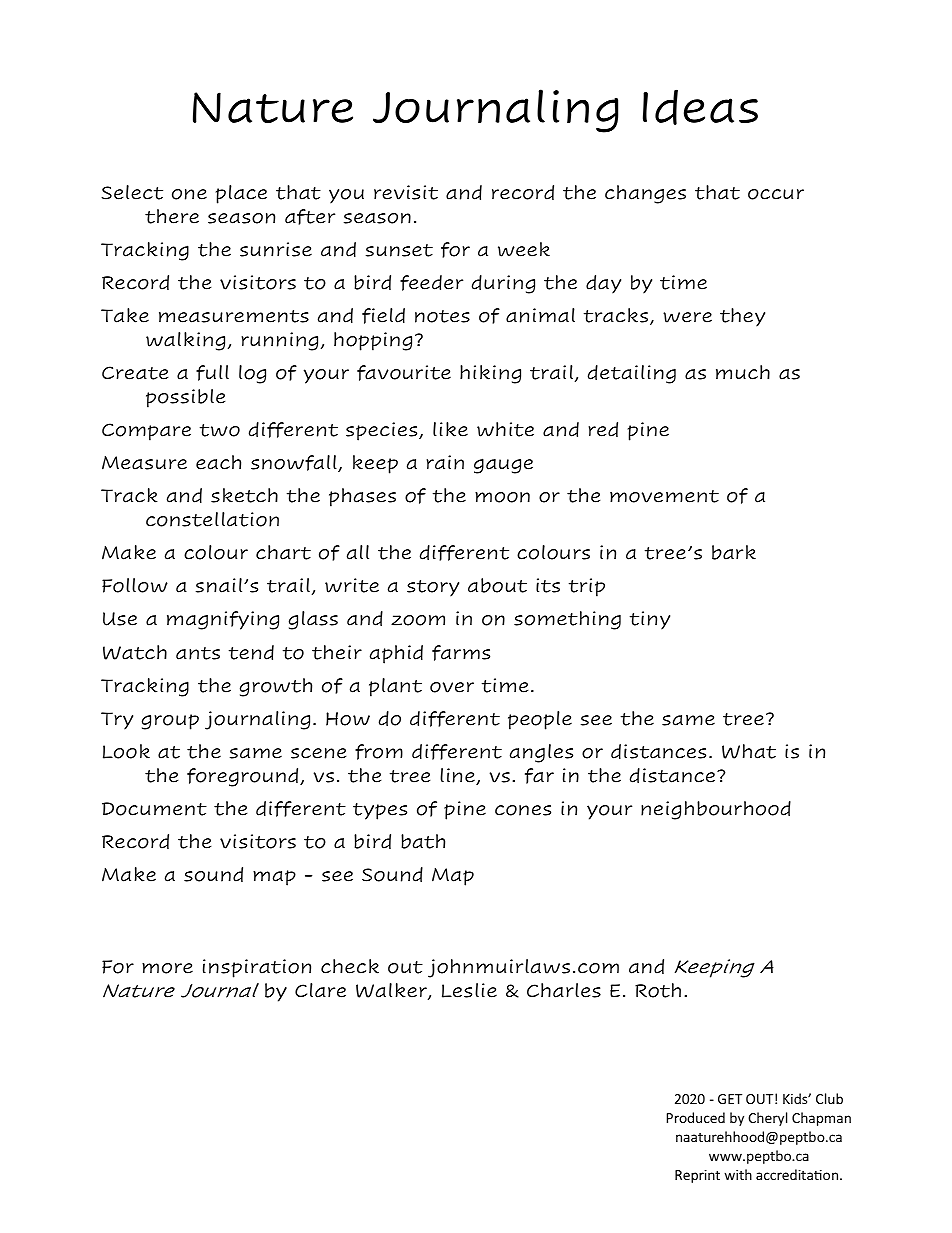 This image has height=1233, width=952. Describe the element at coordinates (241, 194) in the image. I see `place` at that location.
